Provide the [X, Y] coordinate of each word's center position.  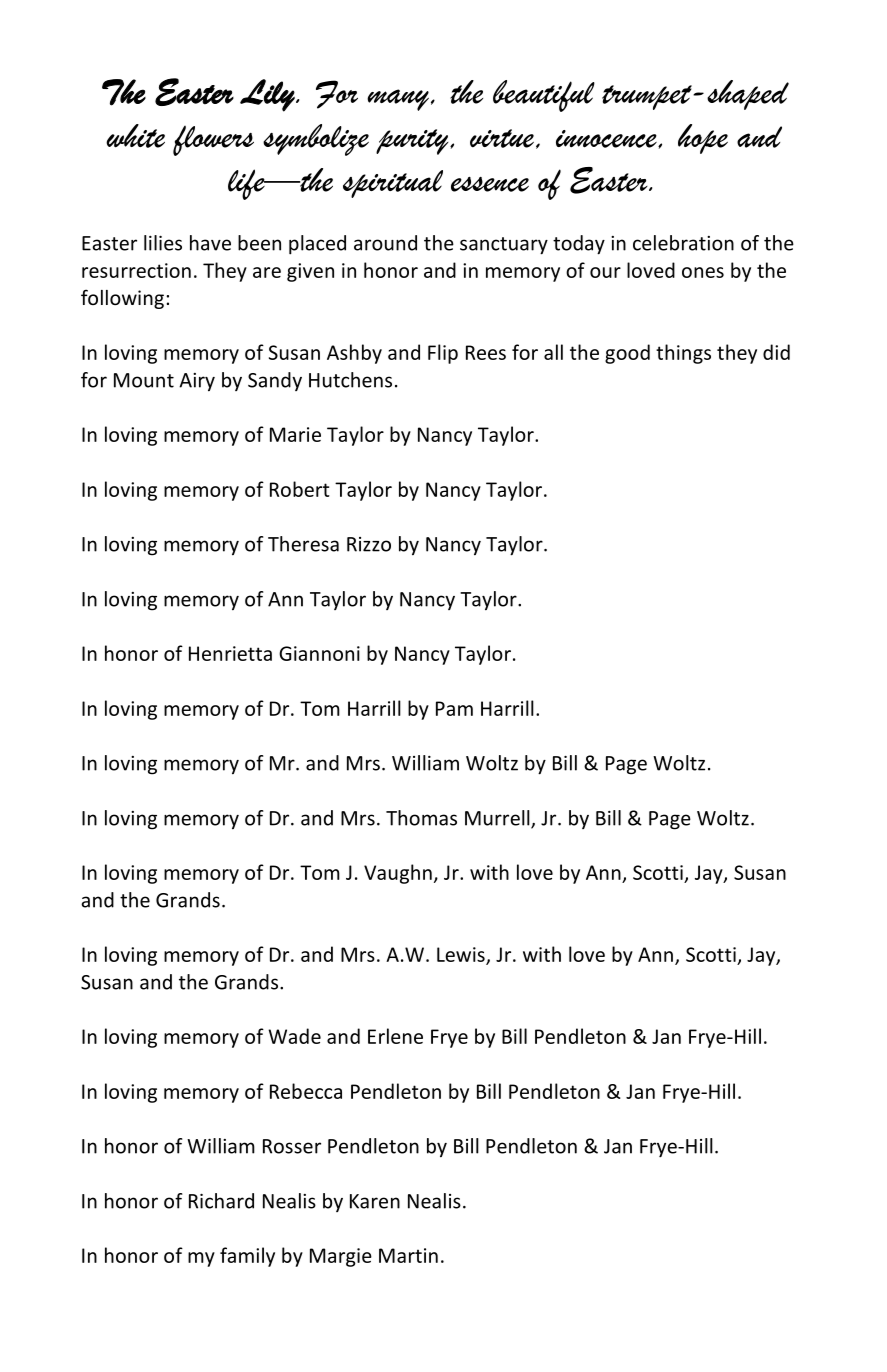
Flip [443, 354]
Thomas [421, 818]
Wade [294, 1036]
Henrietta [230, 653]
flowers [213, 141]
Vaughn [398, 874]
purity [413, 142]
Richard [221, 1201]
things [683, 354]
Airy [197, 382]
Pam [454, 708]
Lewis [462, 955]
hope [703, 139]
